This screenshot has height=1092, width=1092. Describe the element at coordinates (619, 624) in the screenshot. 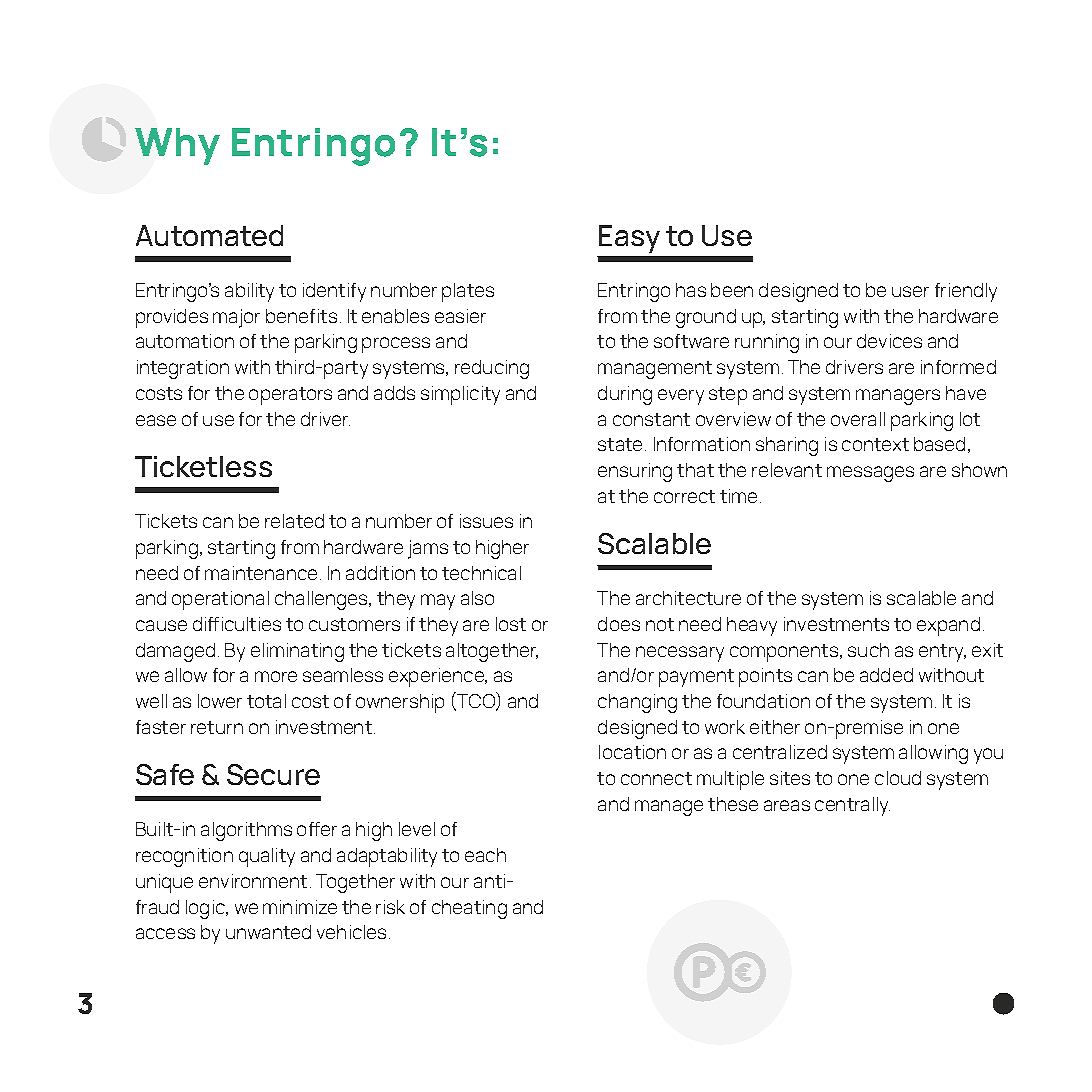

I see `does` at that location.
